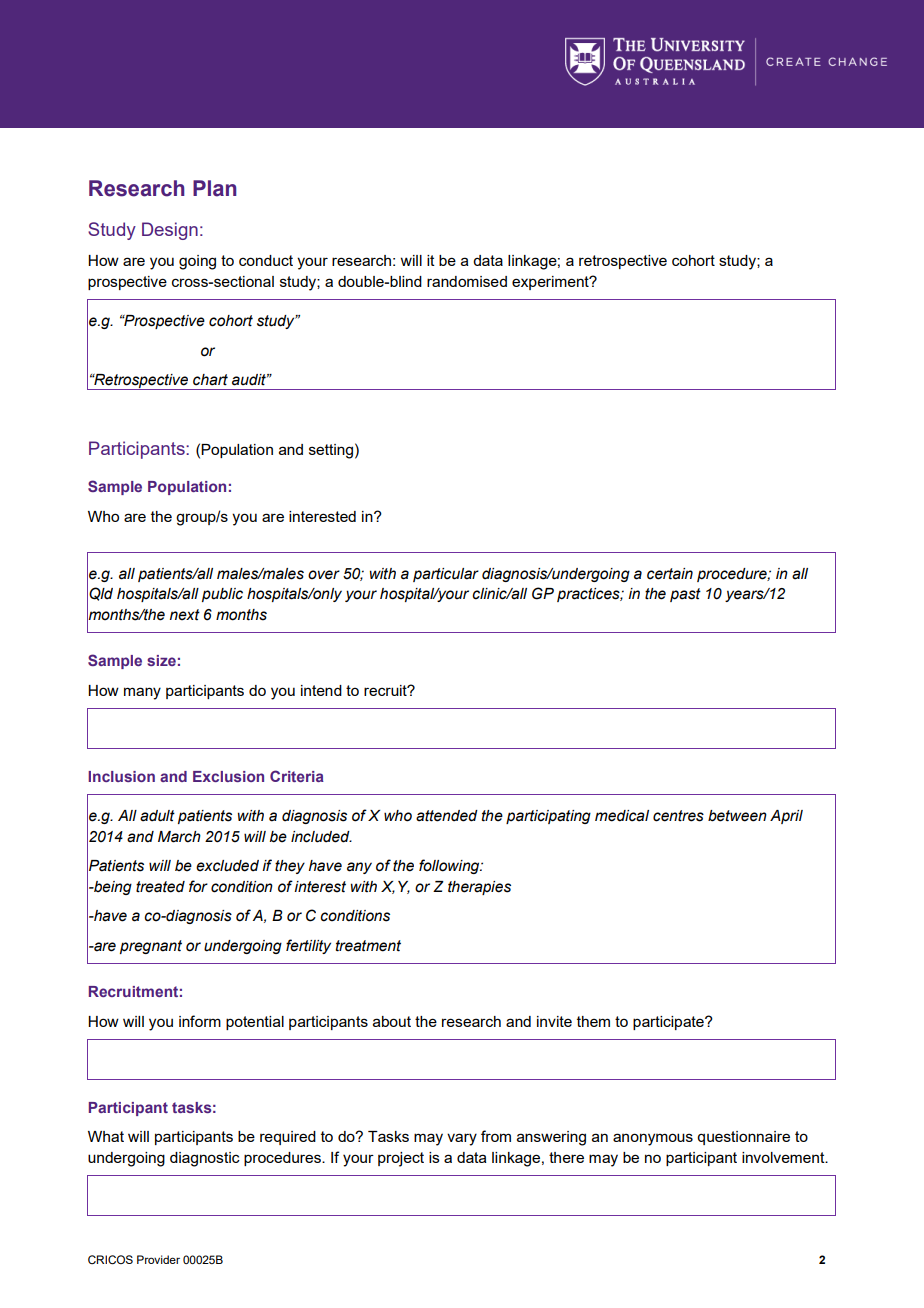 The image size is (924, 1308). What do you see at coordinates (678, 816) in the page?
I see `centres` at bounding box center [678, 816].
